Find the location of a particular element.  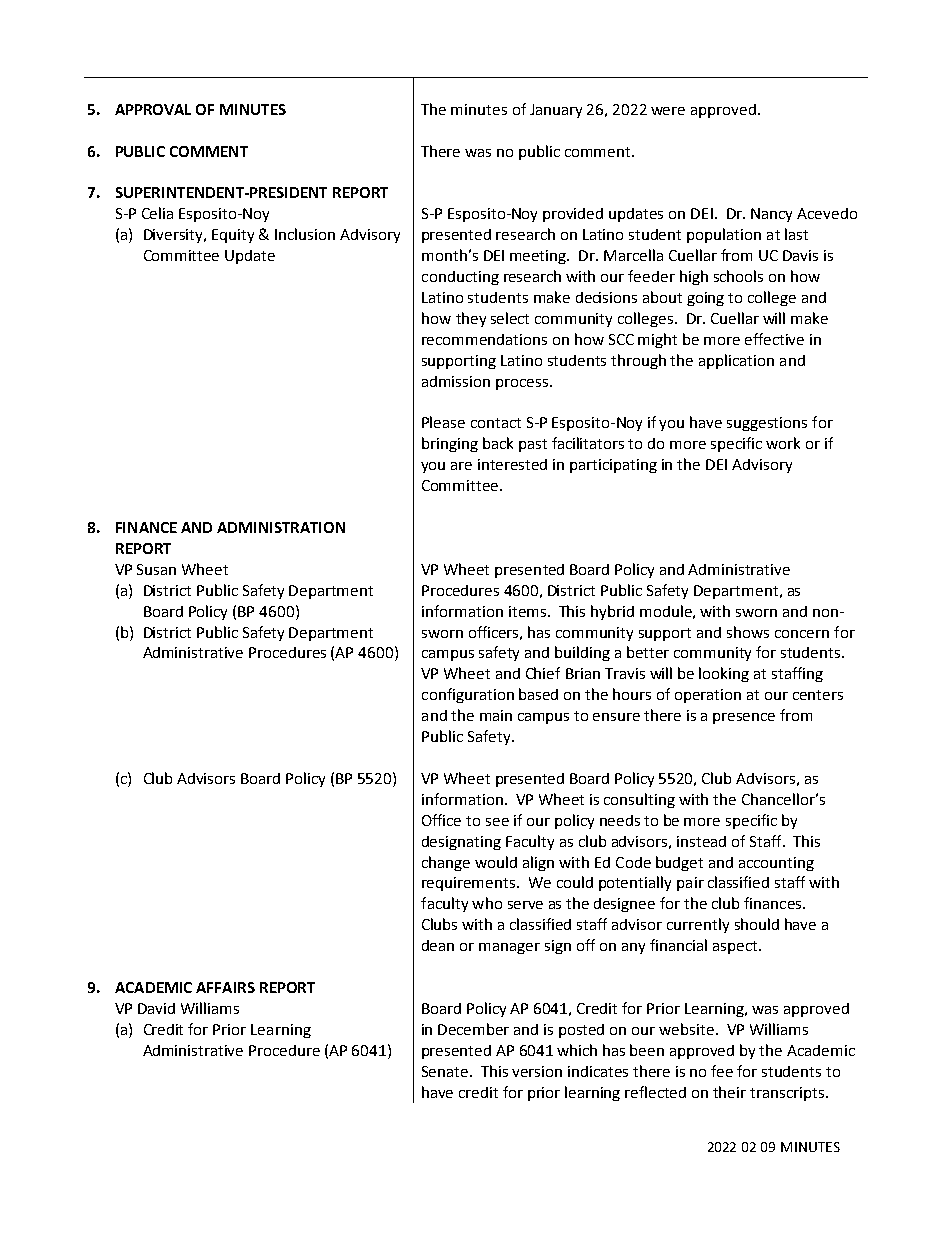

were is located at coordinates (668, 111).
